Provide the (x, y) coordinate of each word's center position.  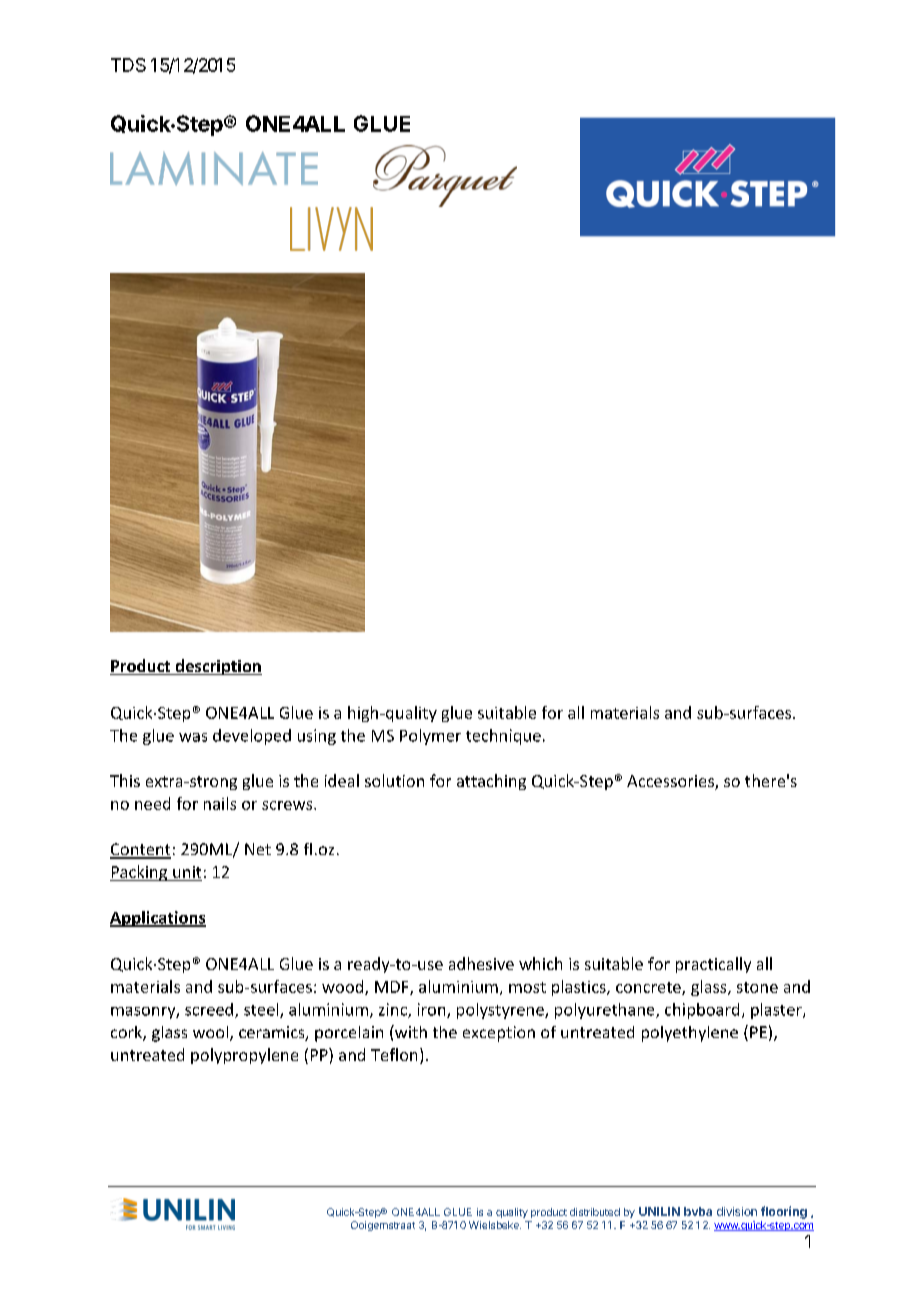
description (217, 667)
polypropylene (244, 1056)
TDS (128, 65)
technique (503, 737)
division (737, 1211)
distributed (595, 1212)
